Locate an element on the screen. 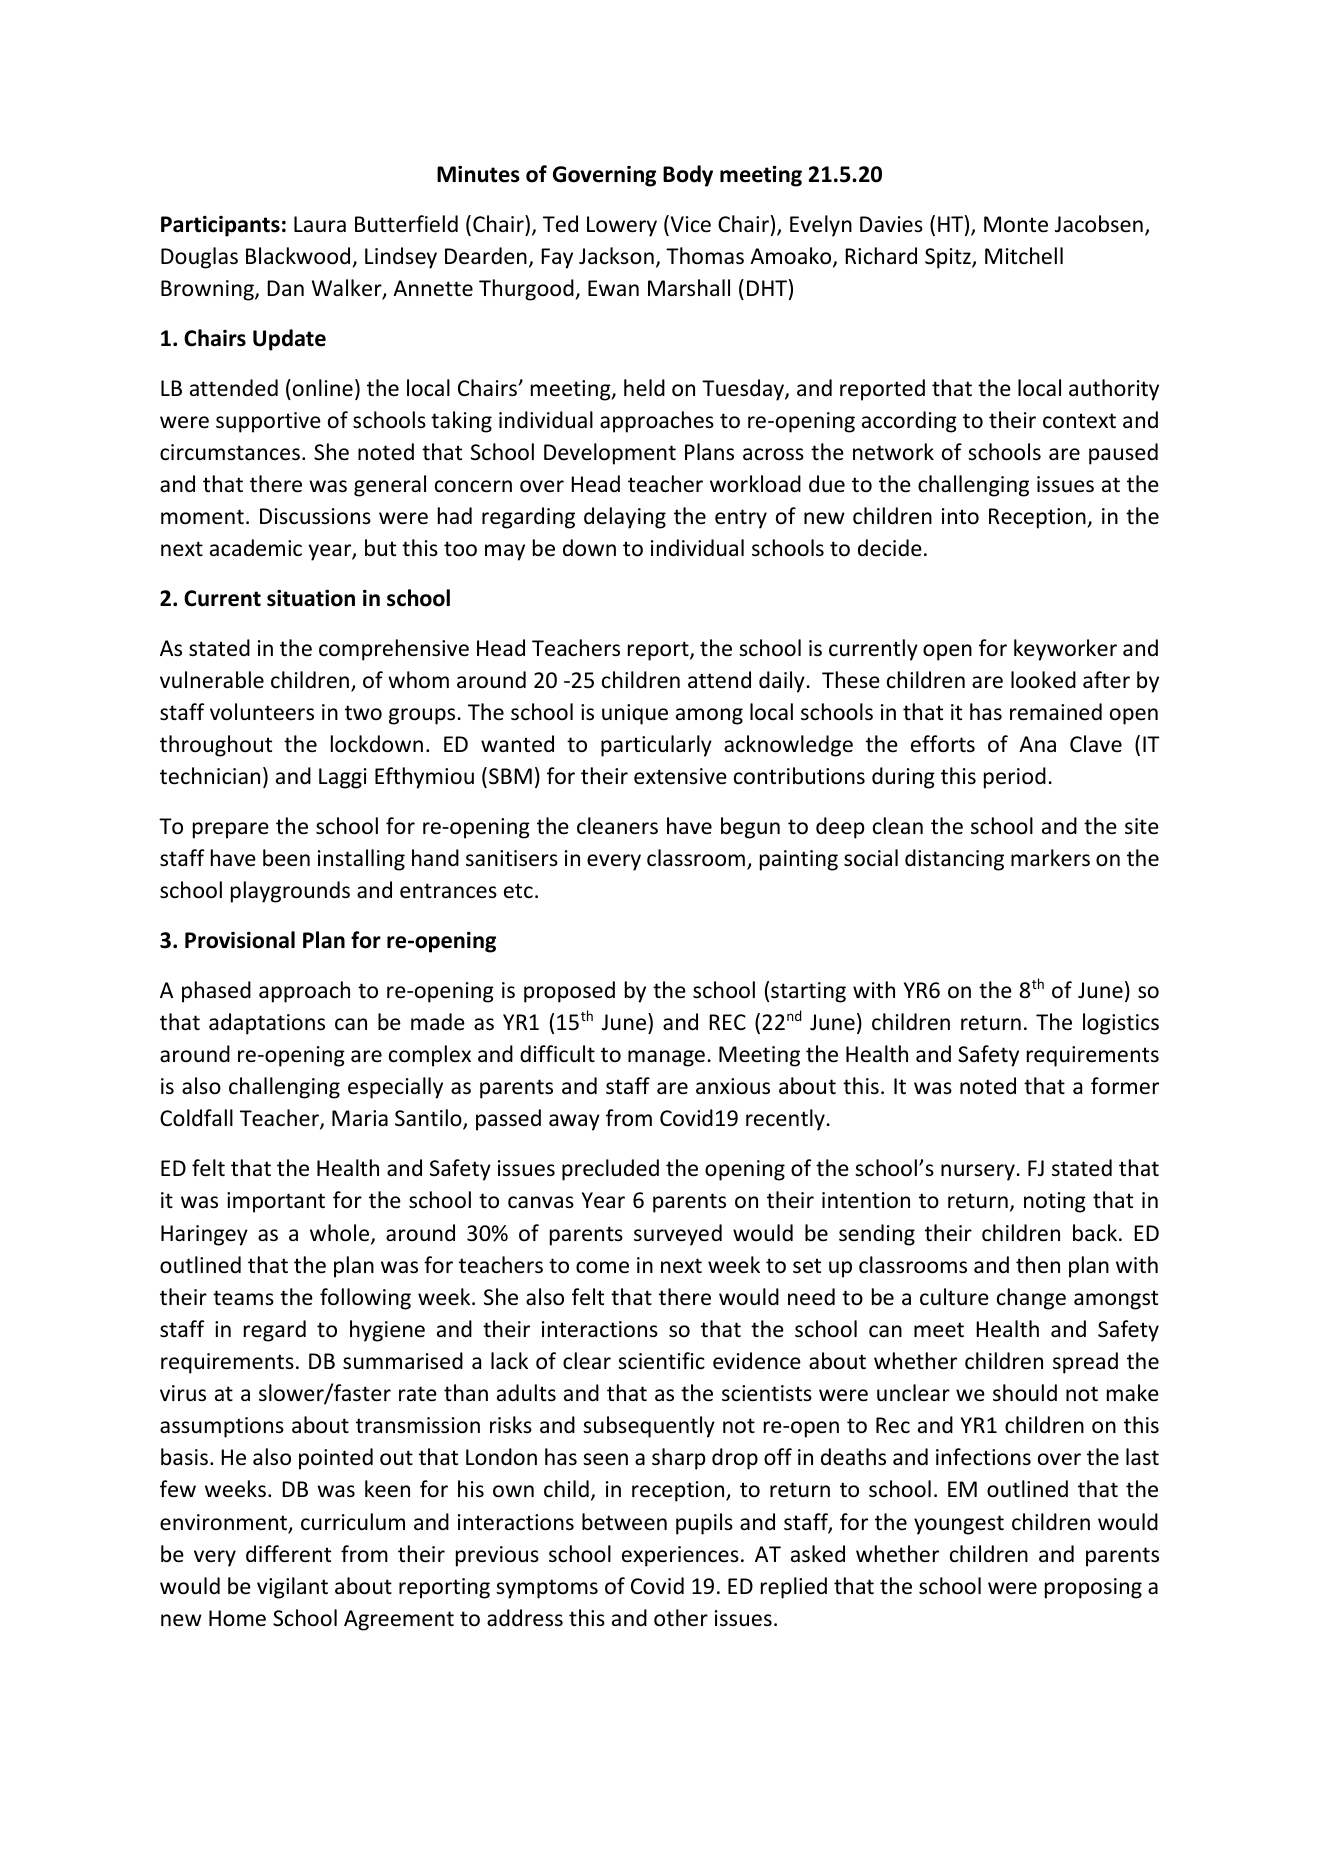 Image resolution: width=1319 pixels, height=1865 pixels. nursery is located at coordinates (978, 1172).
